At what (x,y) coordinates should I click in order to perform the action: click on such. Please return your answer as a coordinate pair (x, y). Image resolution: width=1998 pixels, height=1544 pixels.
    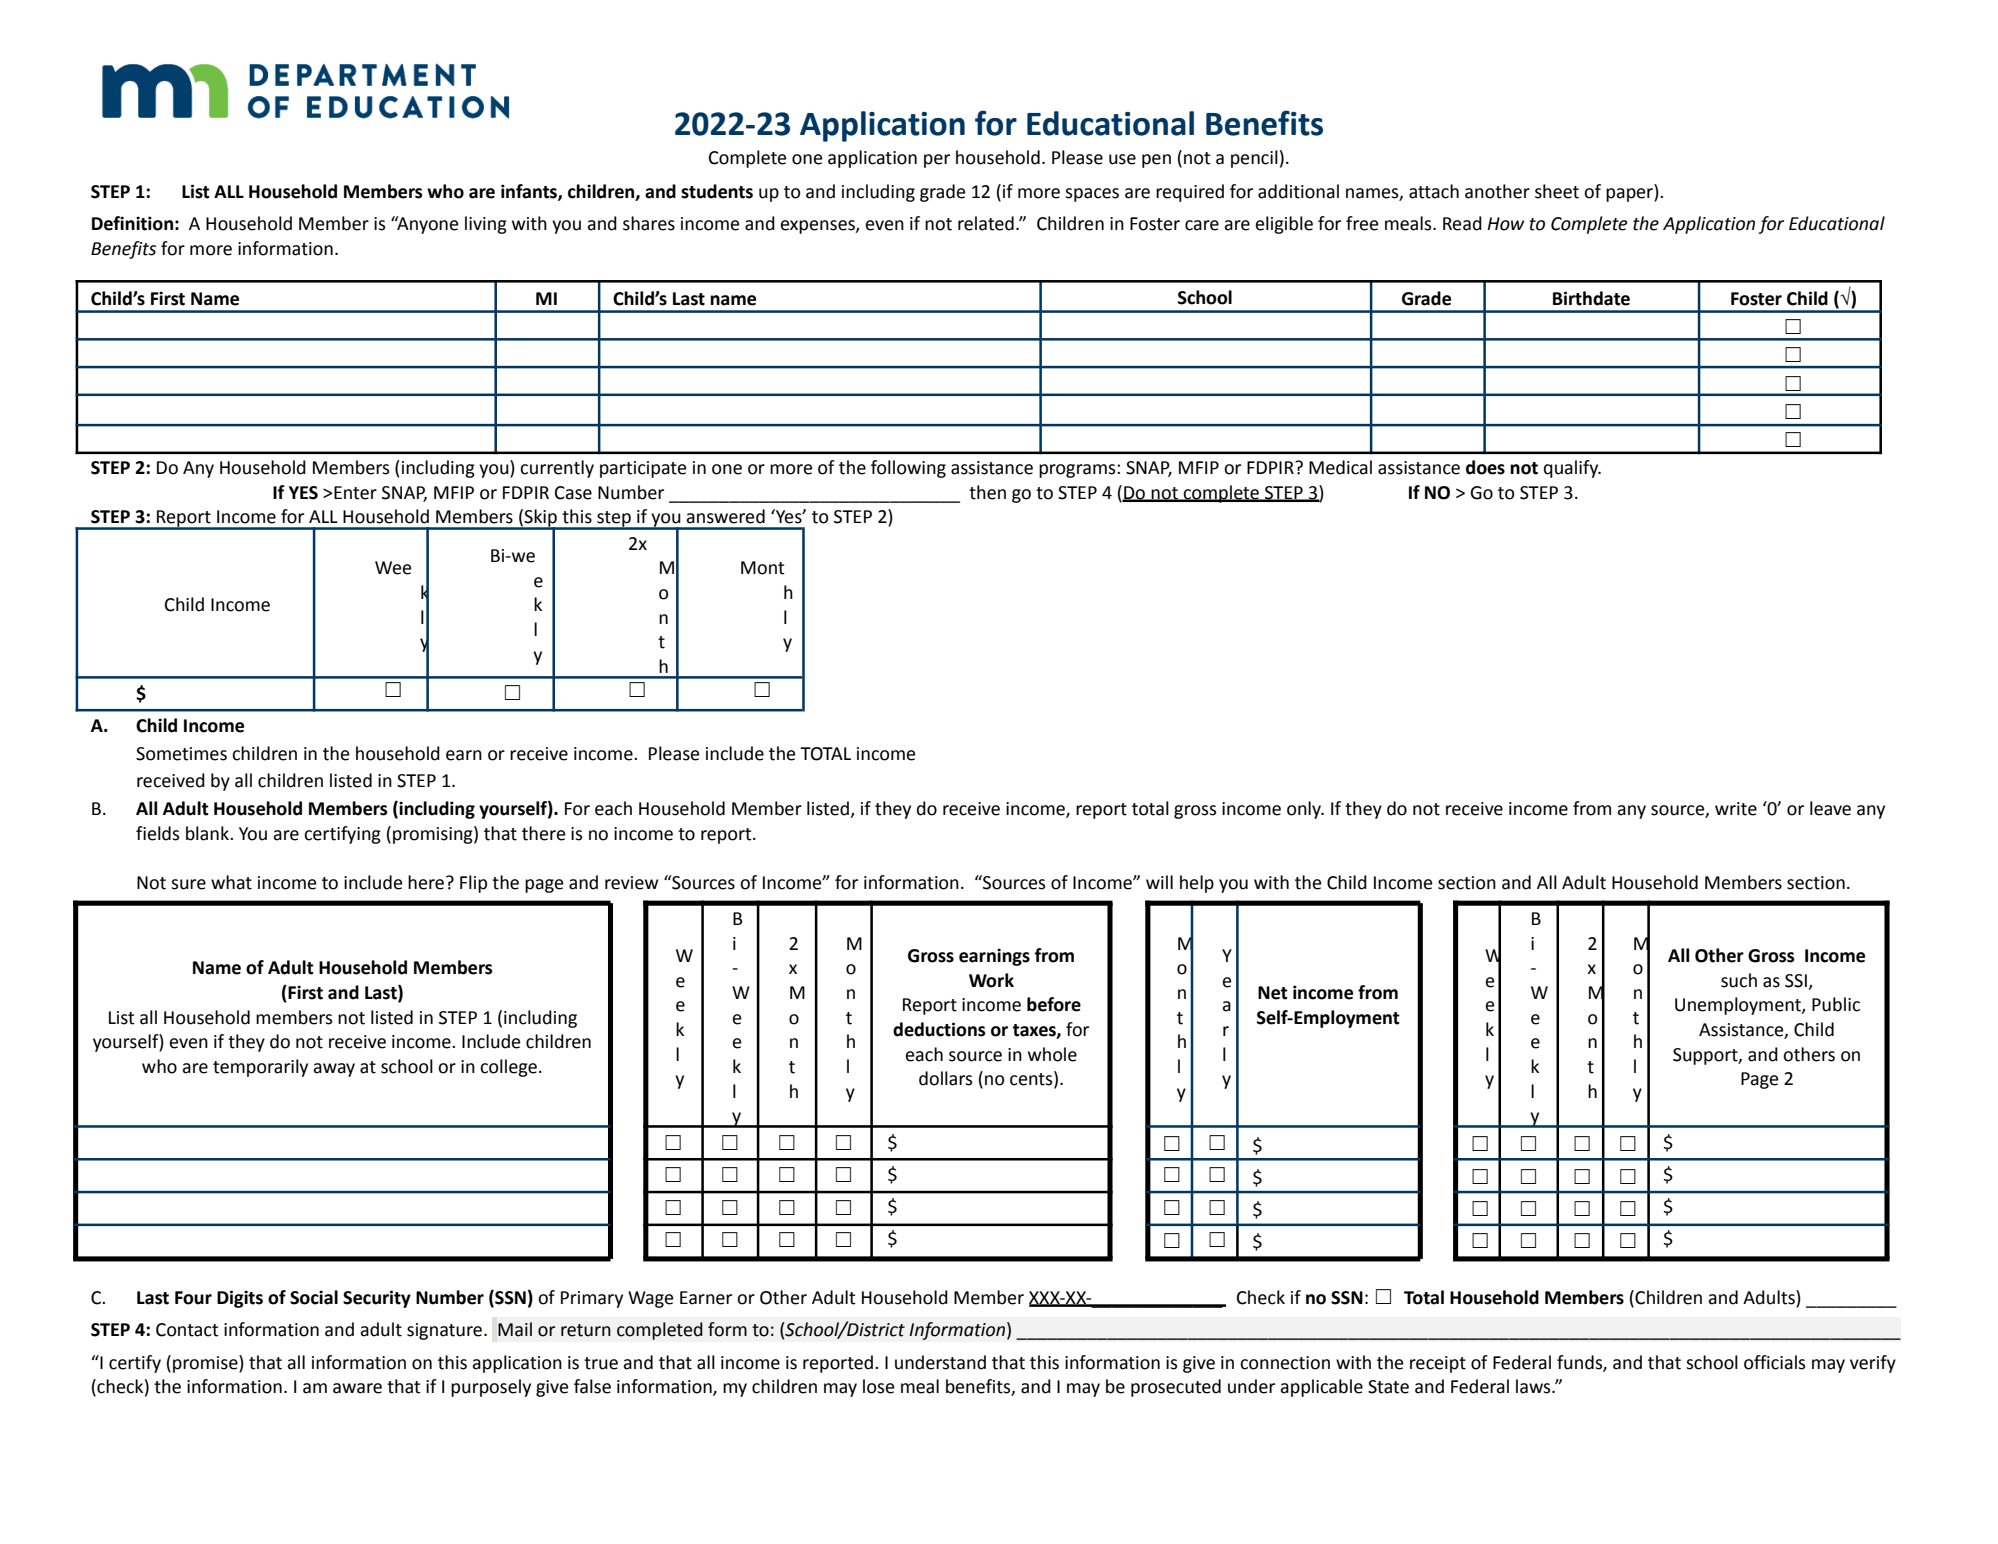
    Looking at the image, I should click on (1739, 980).
